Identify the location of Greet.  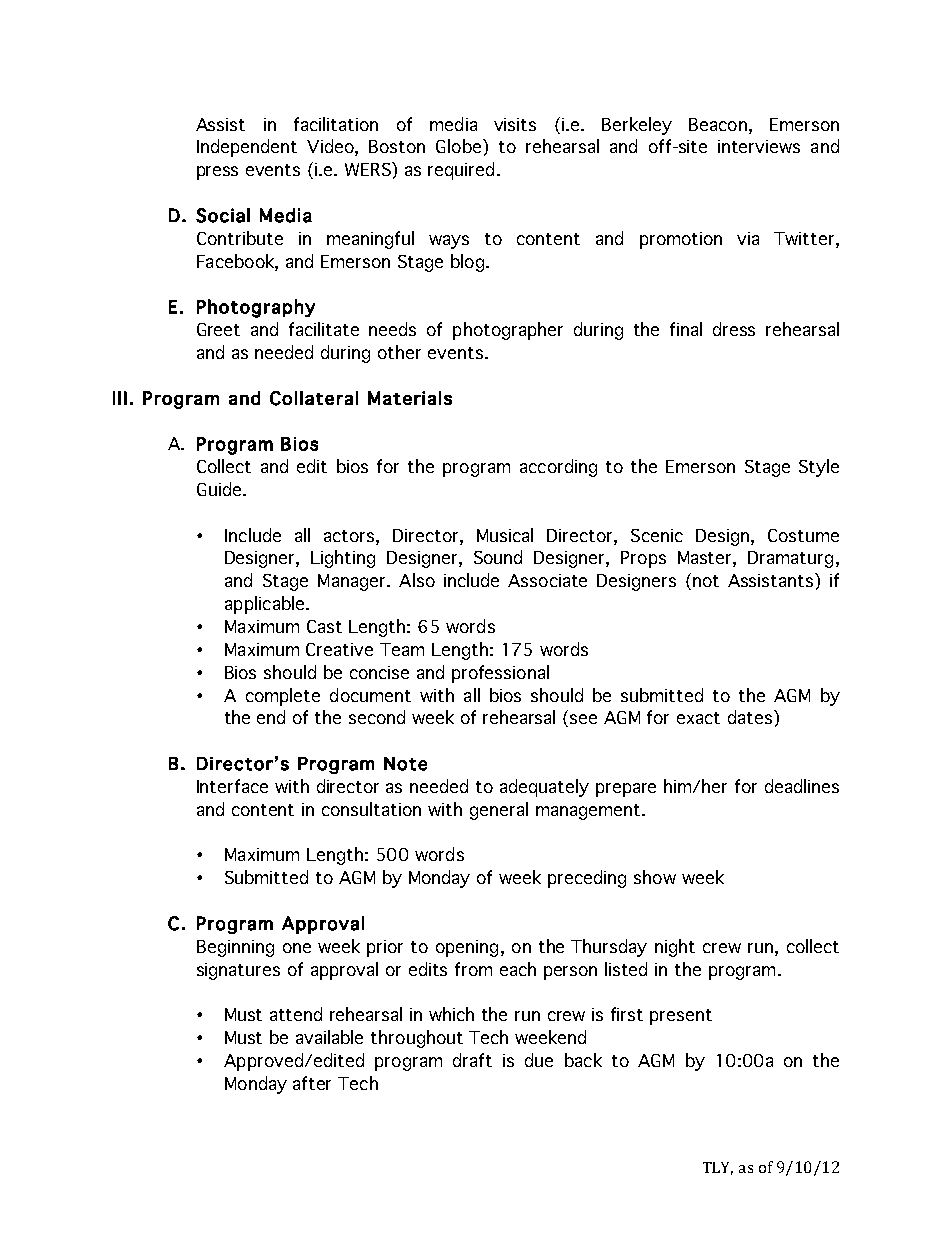
(218, 329).
